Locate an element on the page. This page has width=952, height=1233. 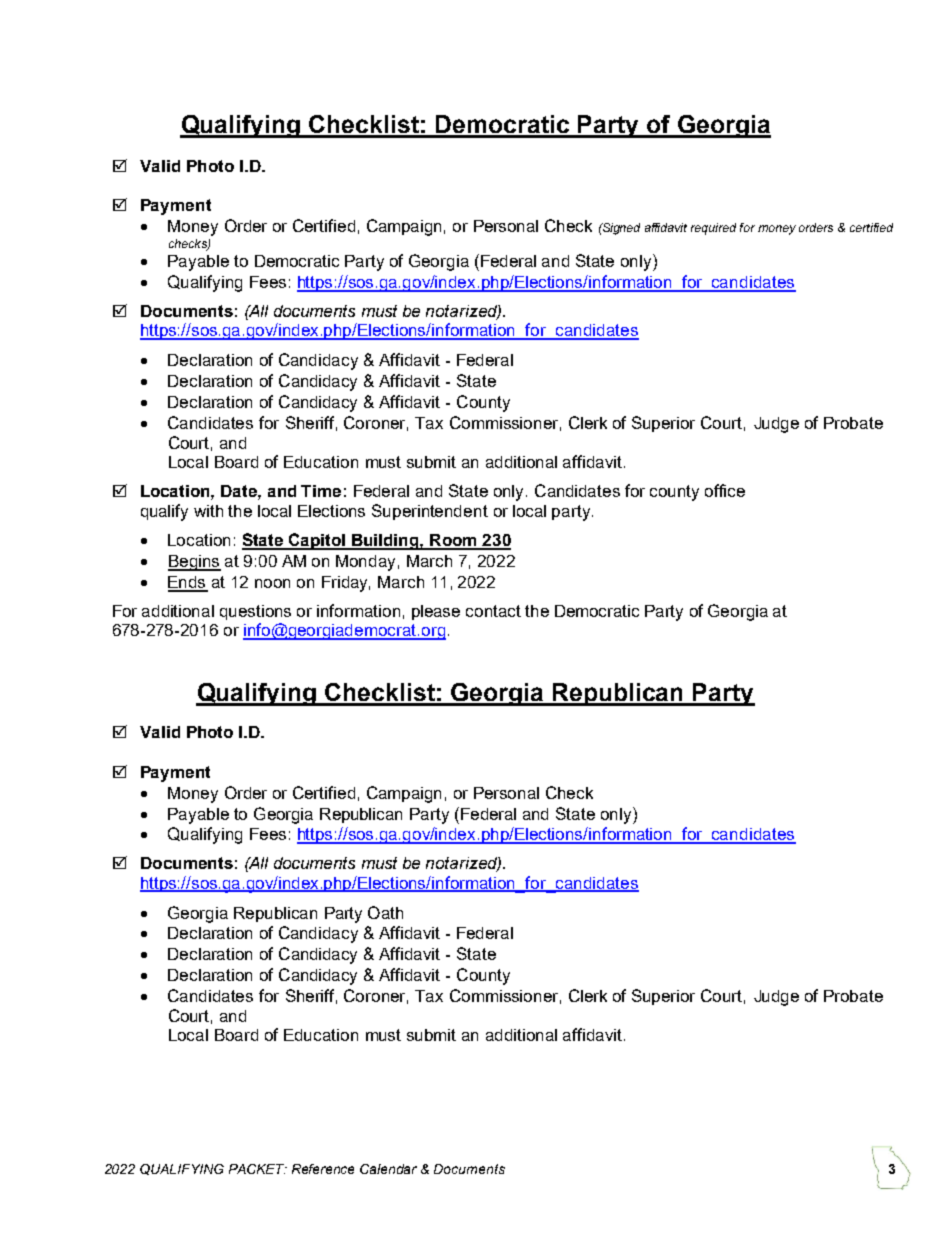
office is located at coordinates (725, 490).
